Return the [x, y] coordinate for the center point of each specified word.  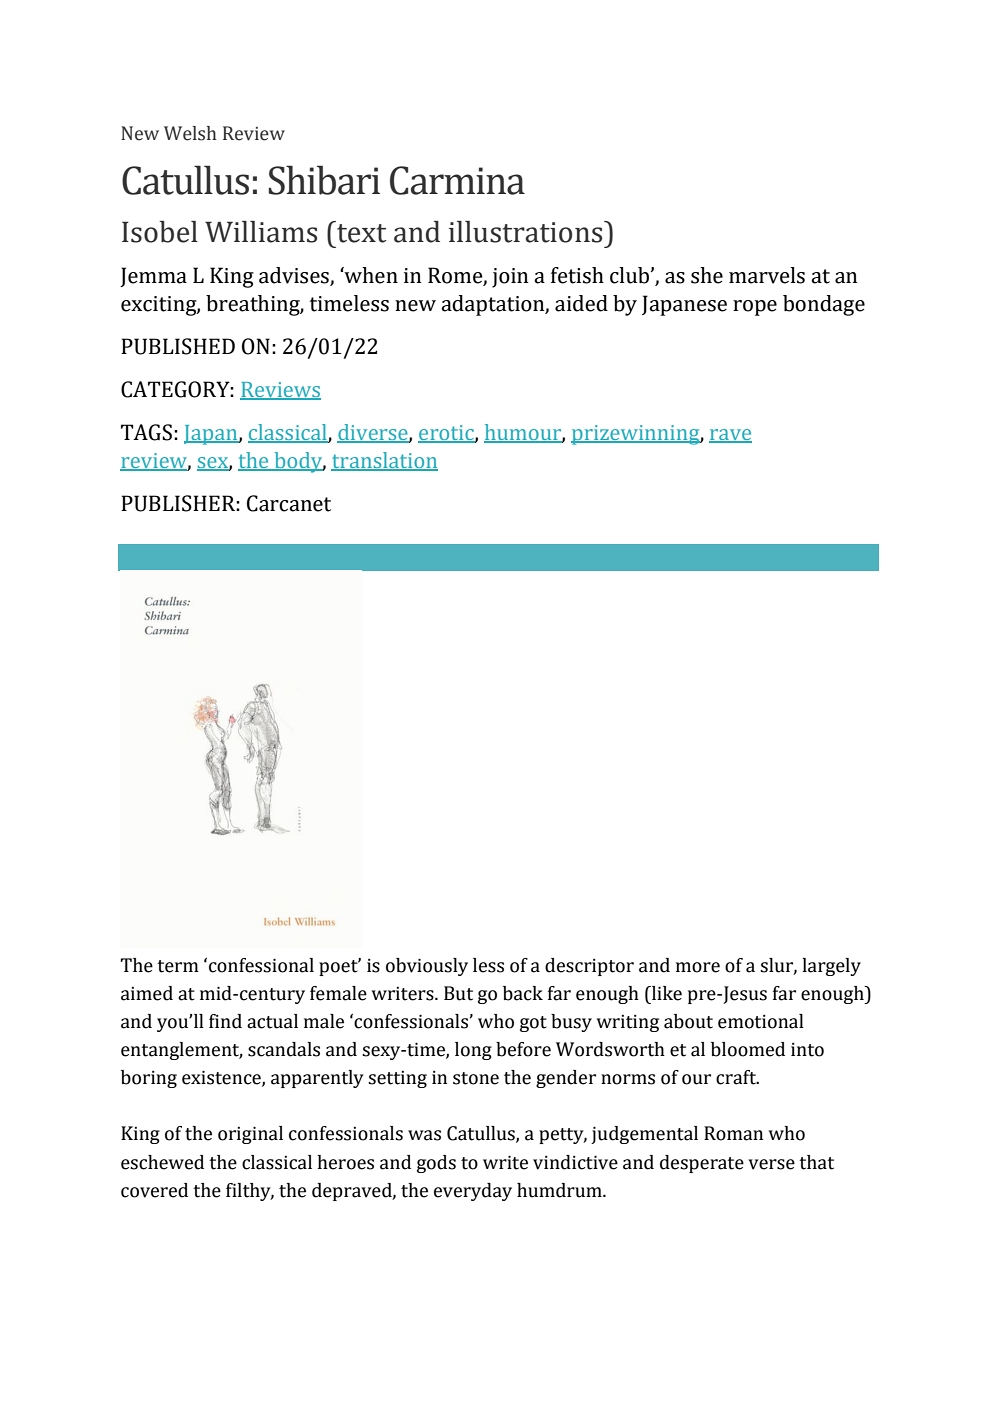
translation [384, 461]
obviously [427, 967]
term [178, 966]
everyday [473, 1192]
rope [755, 308]
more [698, 967]
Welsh [190, 133]
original [250, 1135]
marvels [767, 275]
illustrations [527, 232]
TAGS [146, 432]
